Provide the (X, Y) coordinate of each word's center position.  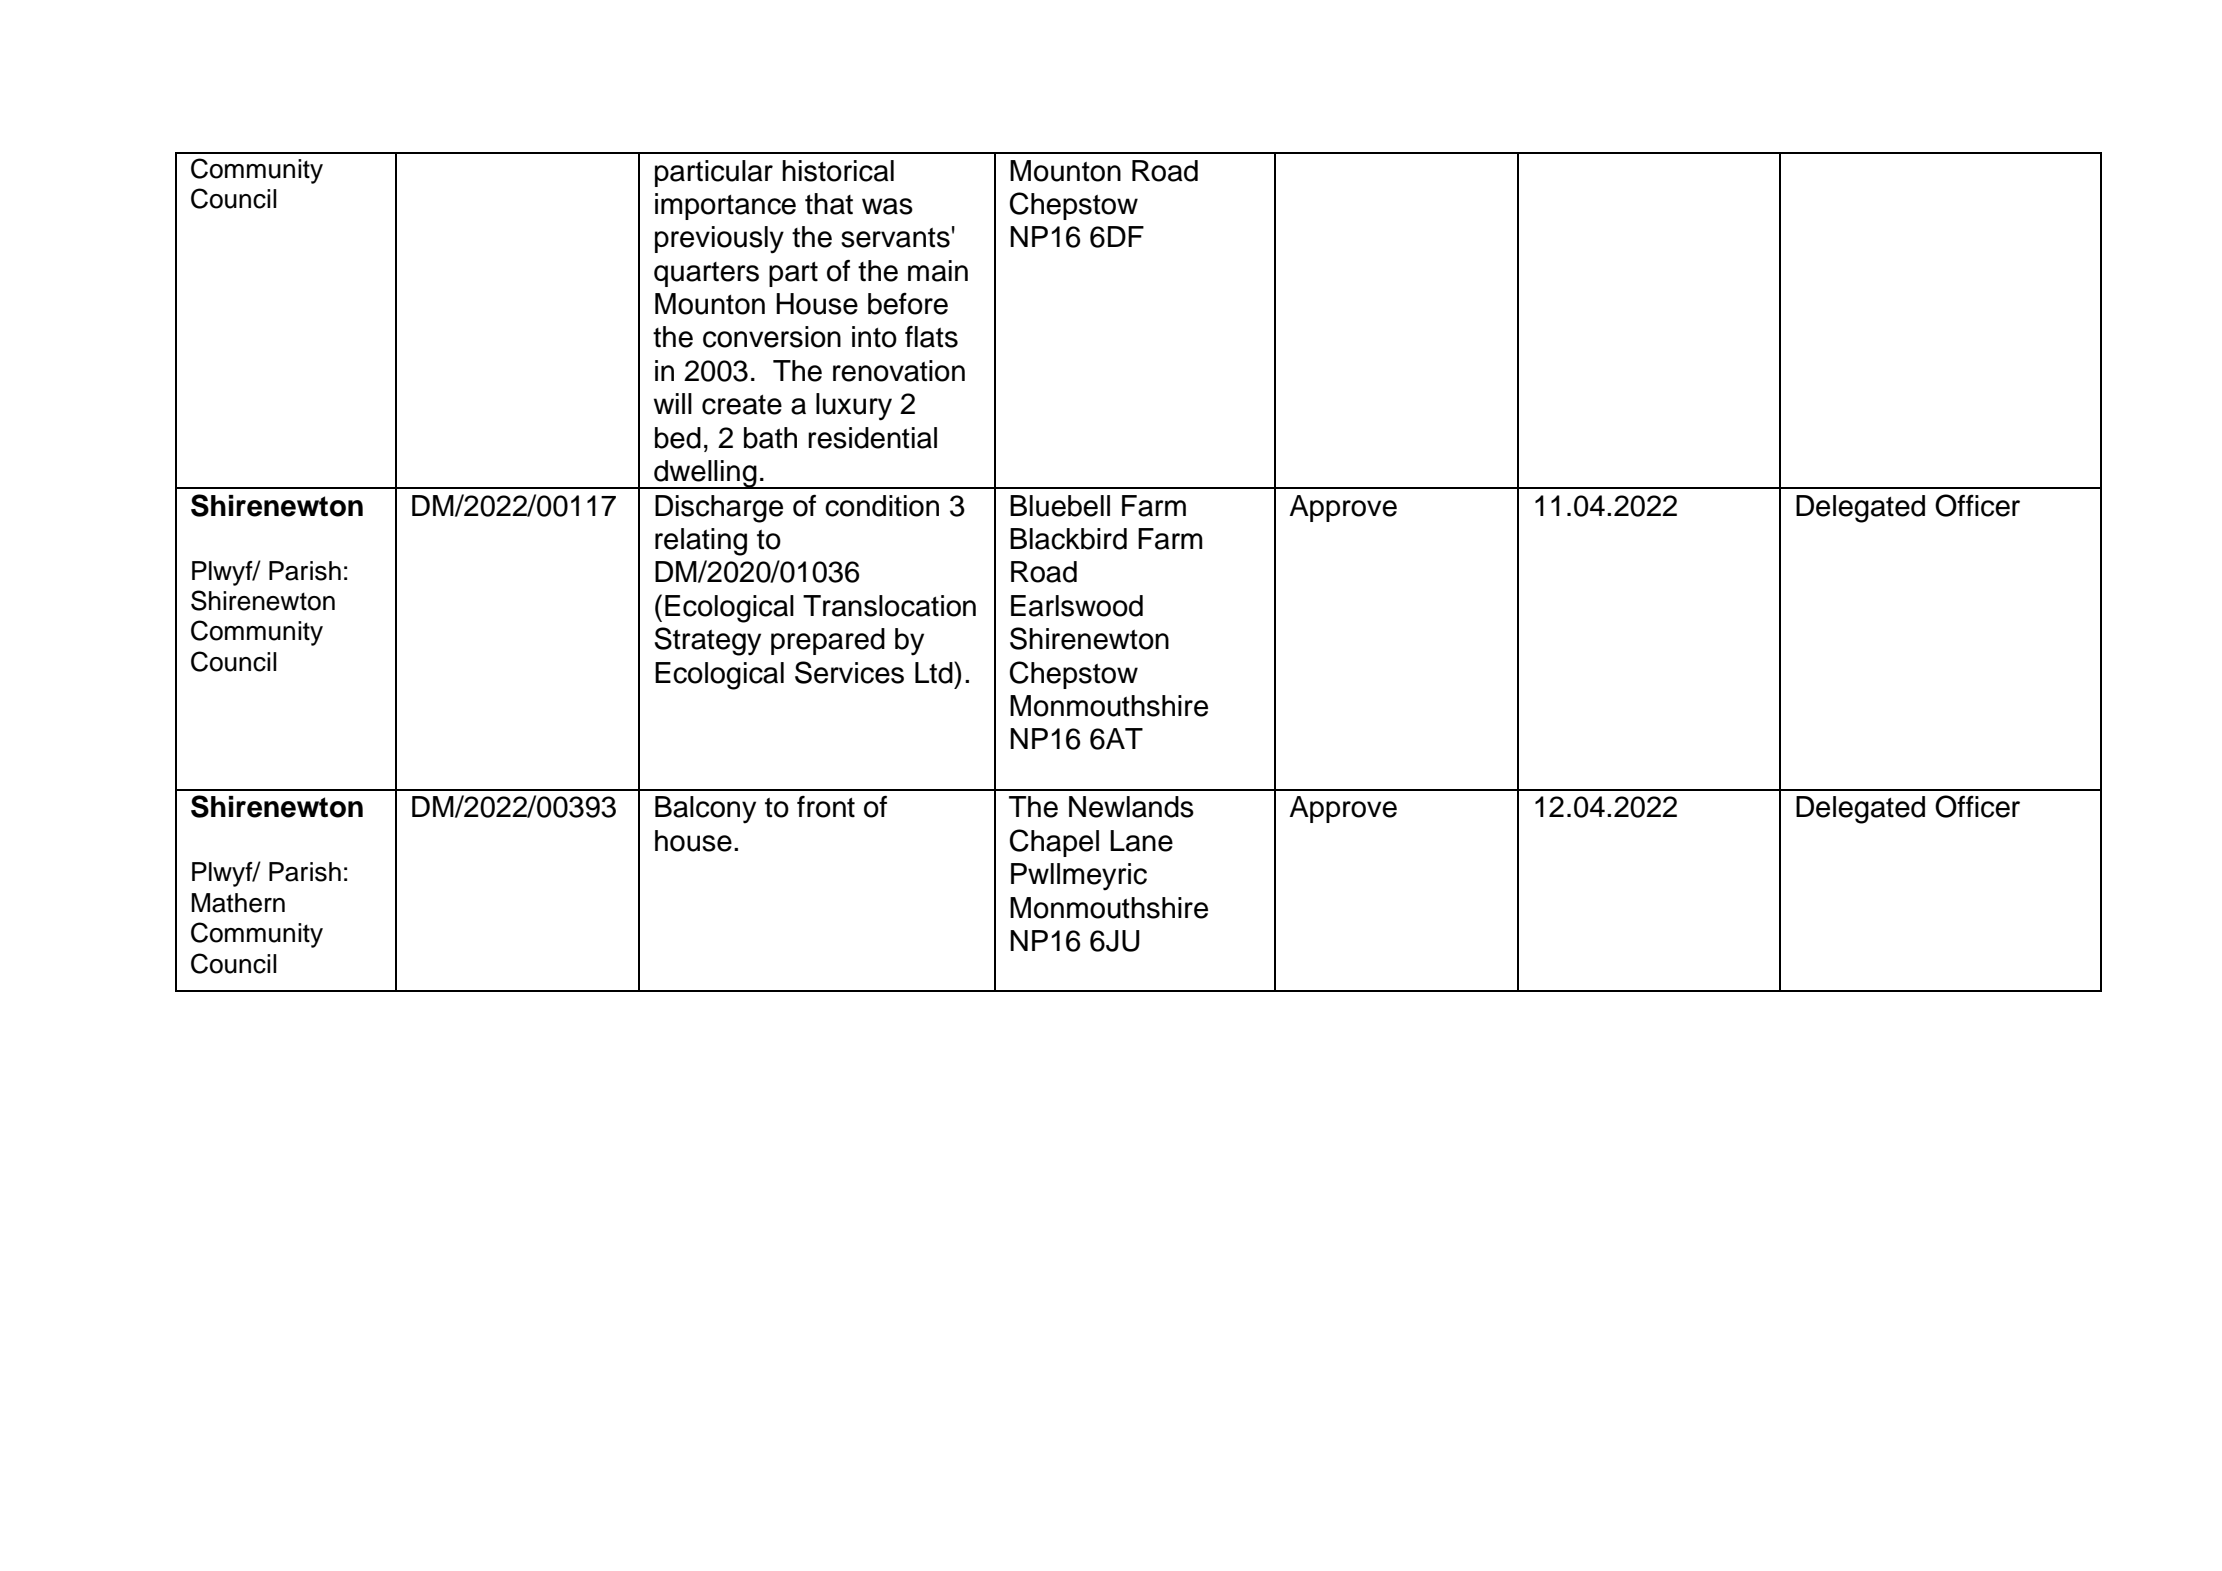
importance (725, 206)
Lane (1141, 841)
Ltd (935, 672)
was (887, 206)
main (938, 271)
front (826, 807)
